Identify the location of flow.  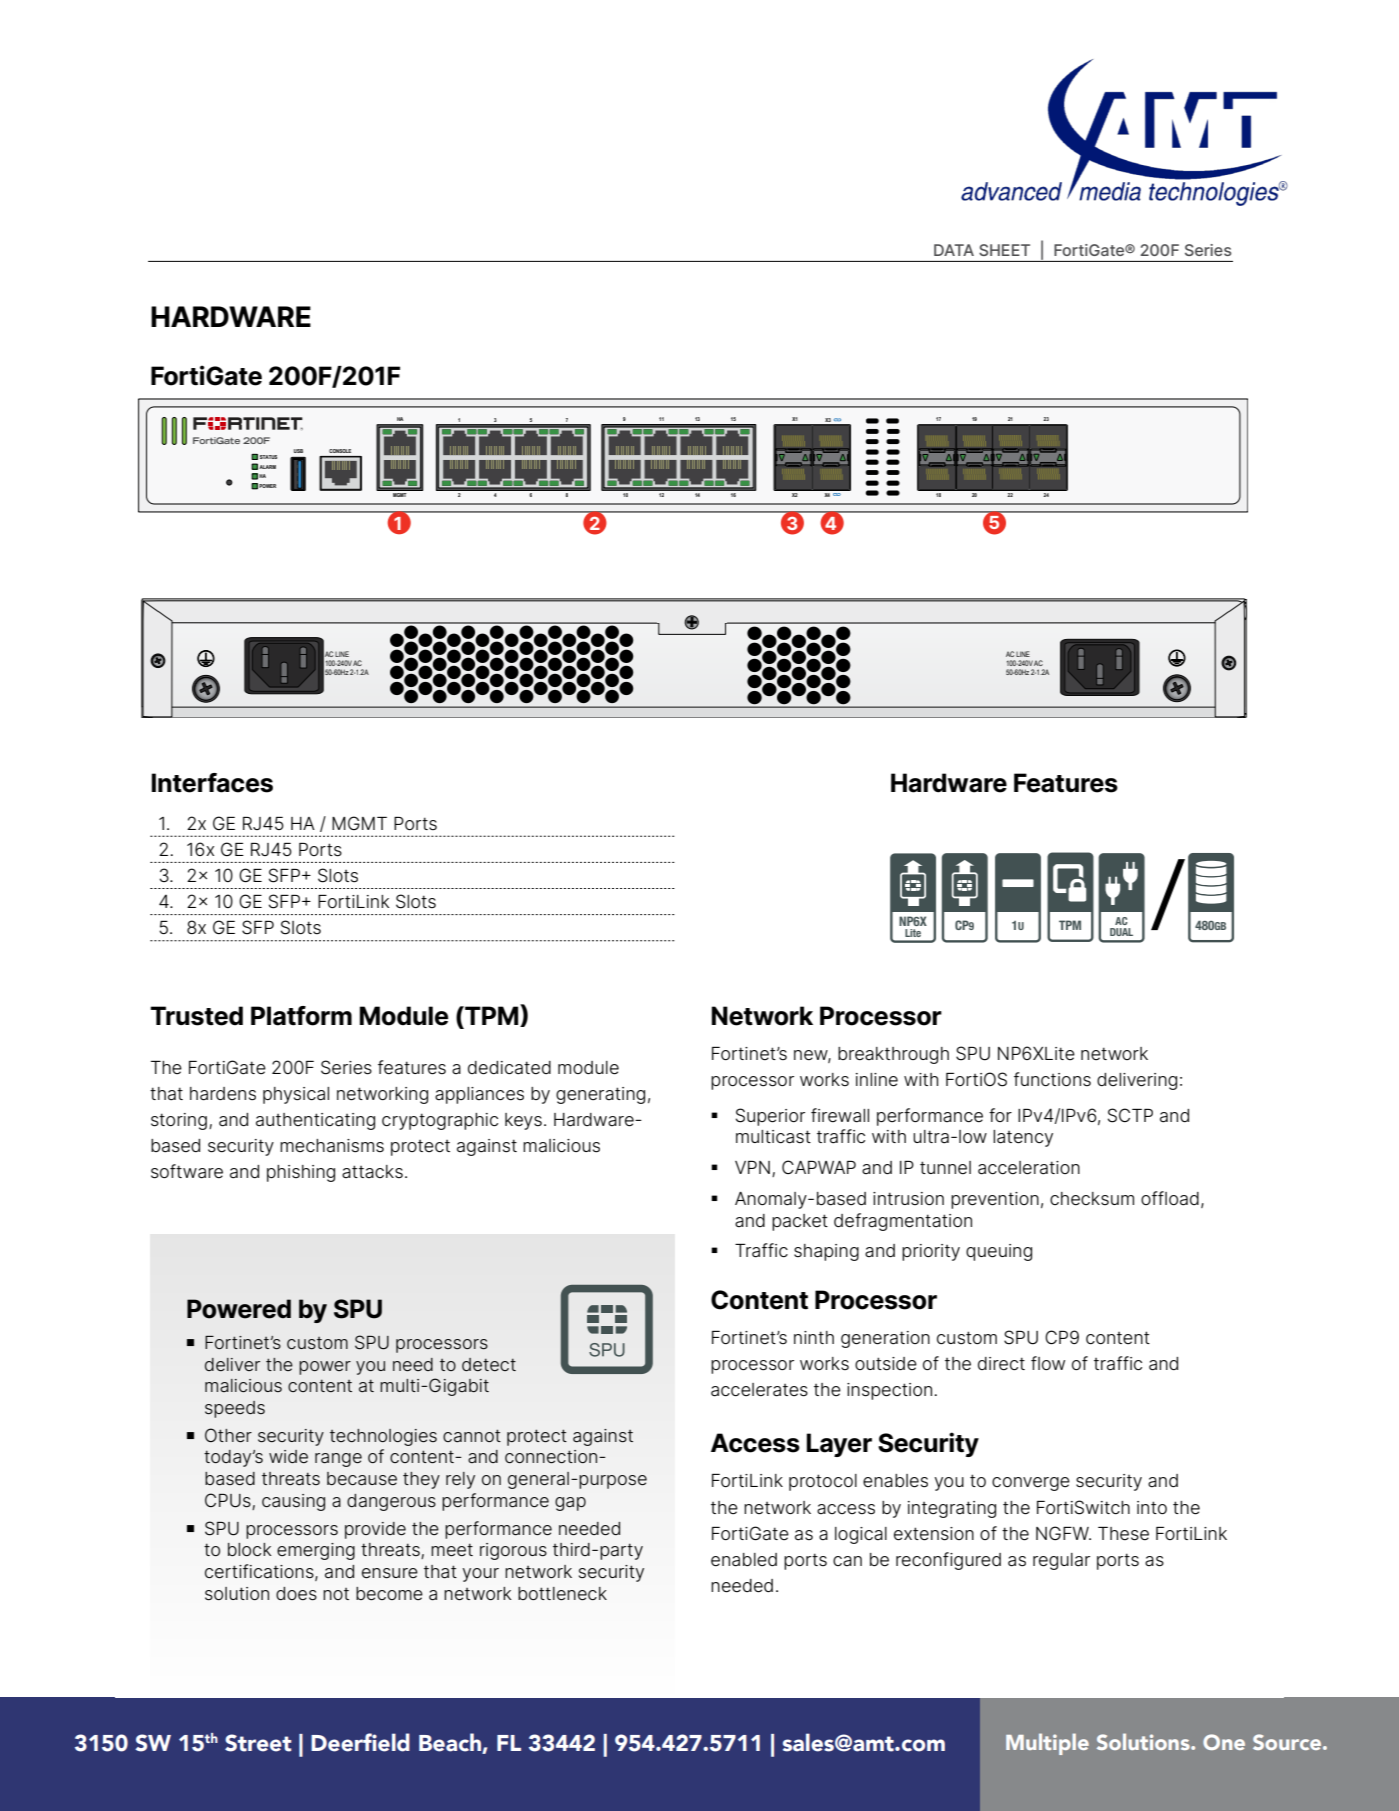
(1048, 1363).
